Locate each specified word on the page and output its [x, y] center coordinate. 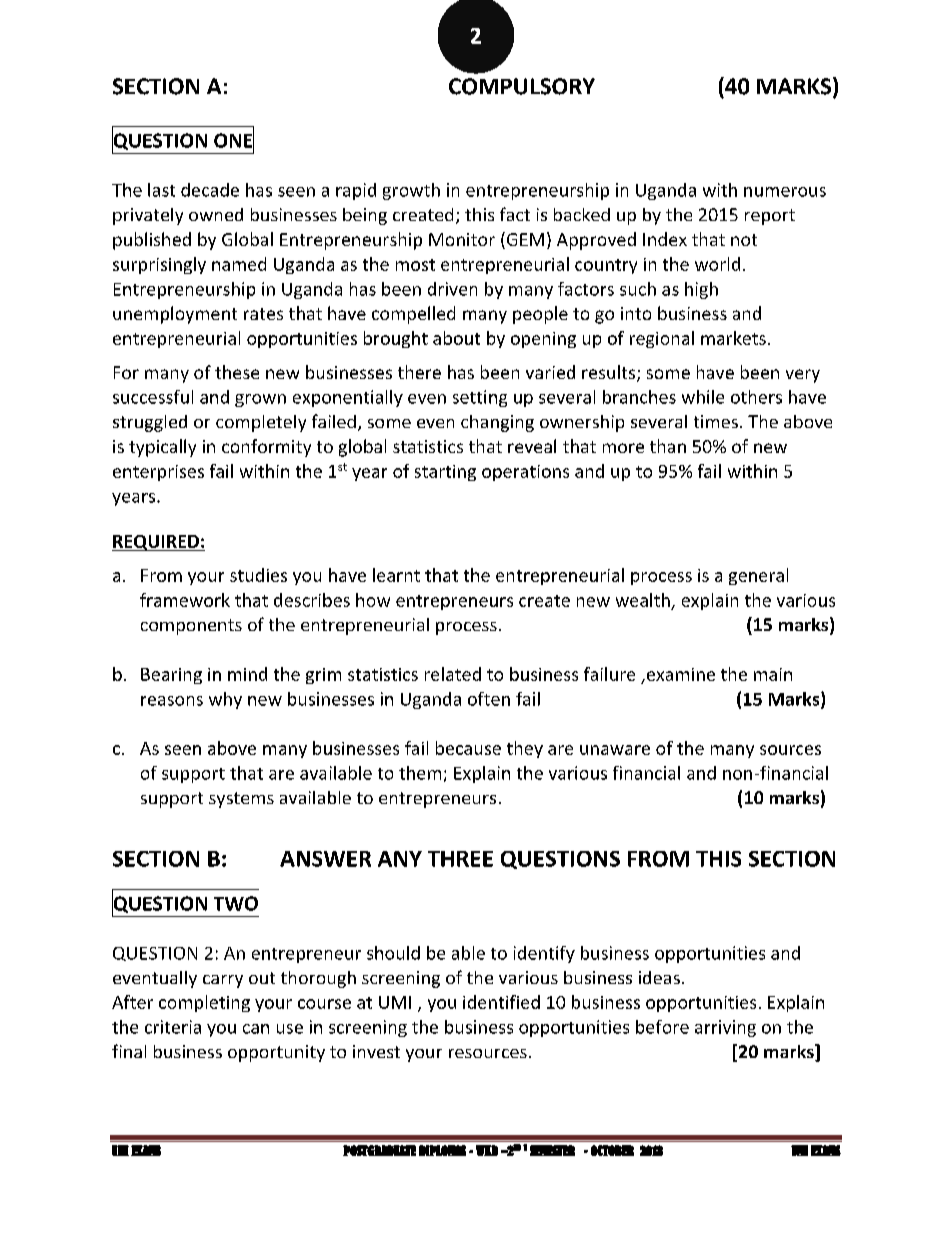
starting [445, 473]
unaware [615, 750]
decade [210, 190]
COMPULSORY [522, 86]
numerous [785, 192]
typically [162, 448]
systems [241, 800]
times [716, 421]
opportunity [276, 1053]
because [468, 748]
